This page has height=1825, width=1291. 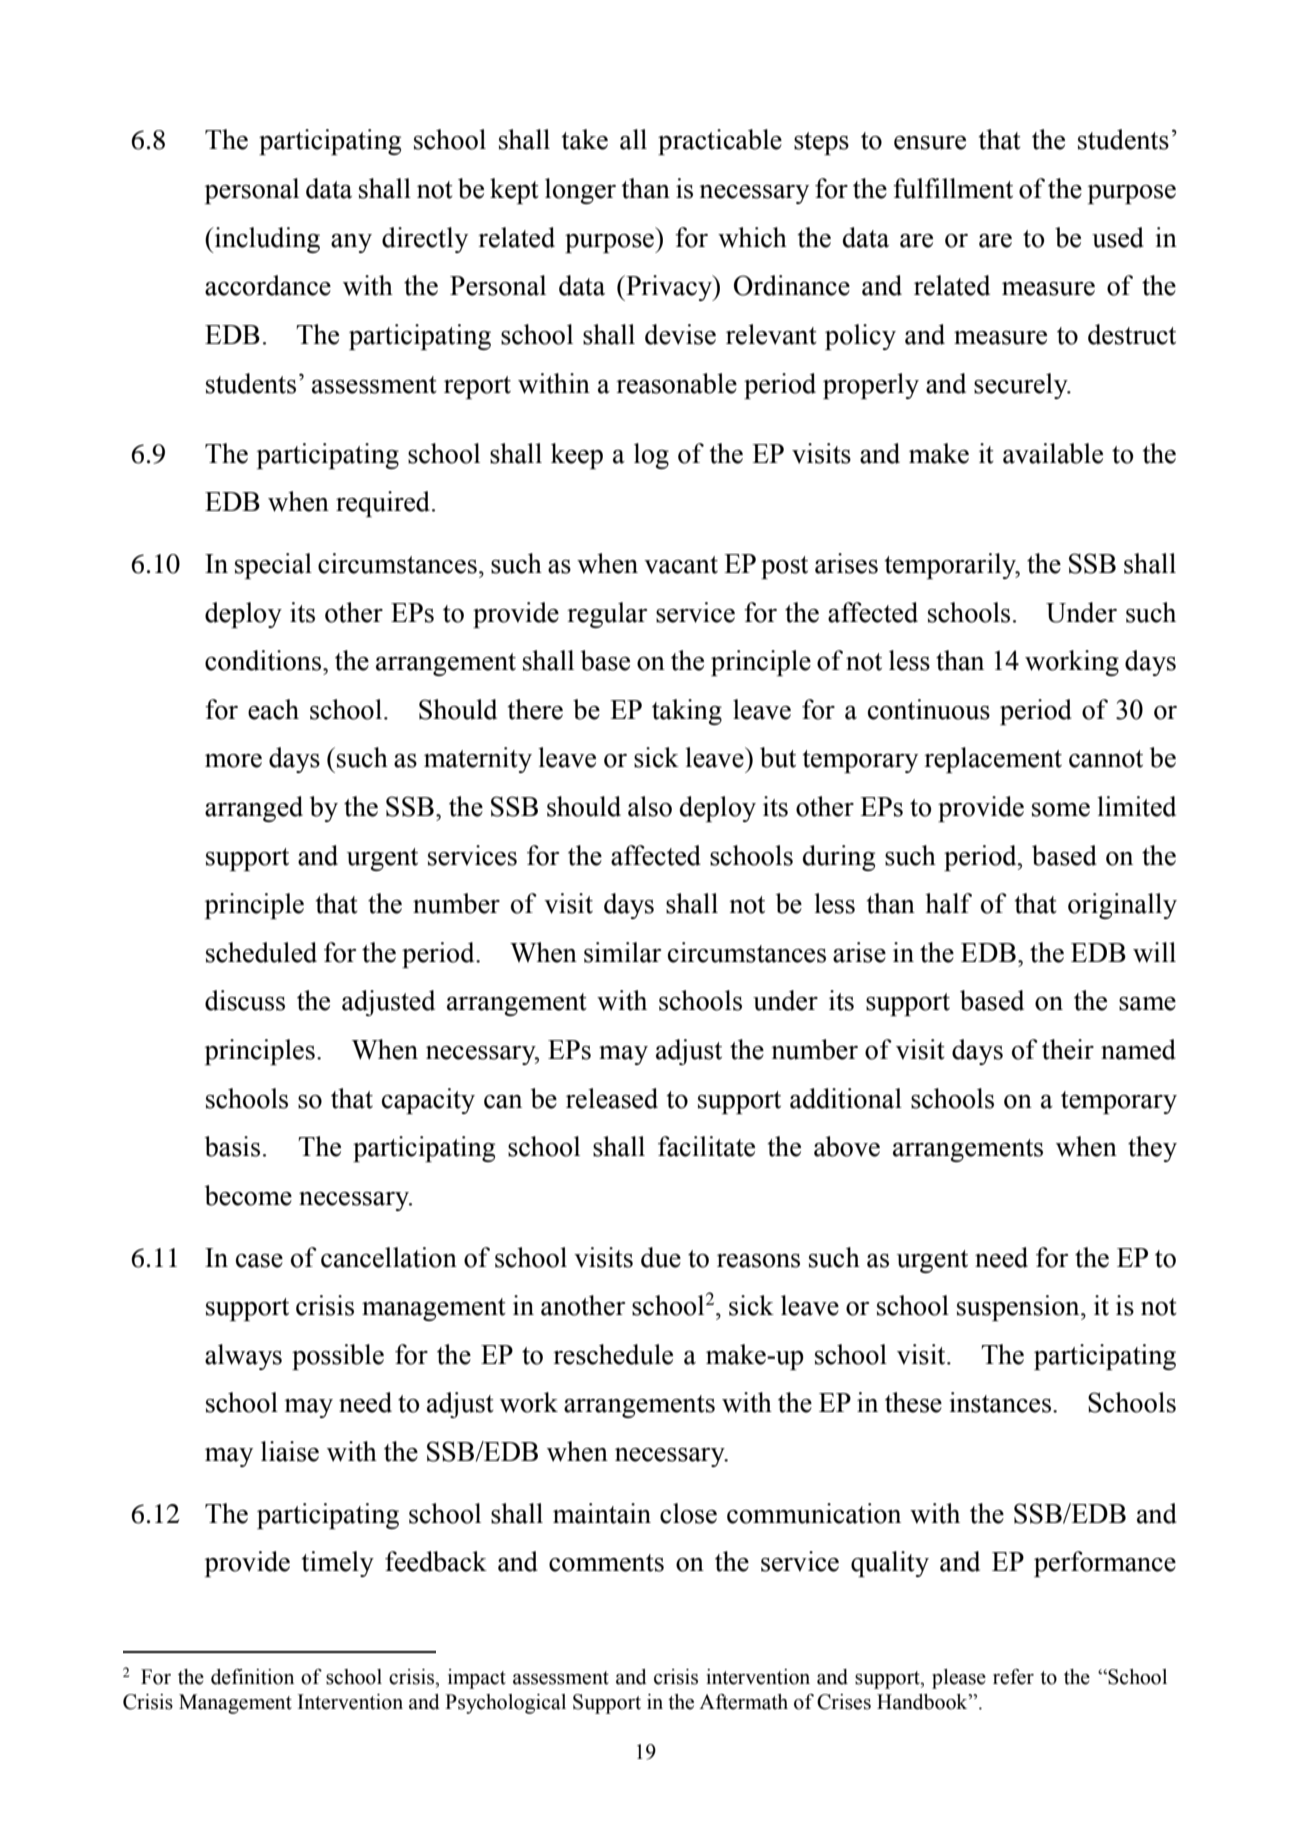 I want to click on Aftermath, so click(x=743, y=1702).
